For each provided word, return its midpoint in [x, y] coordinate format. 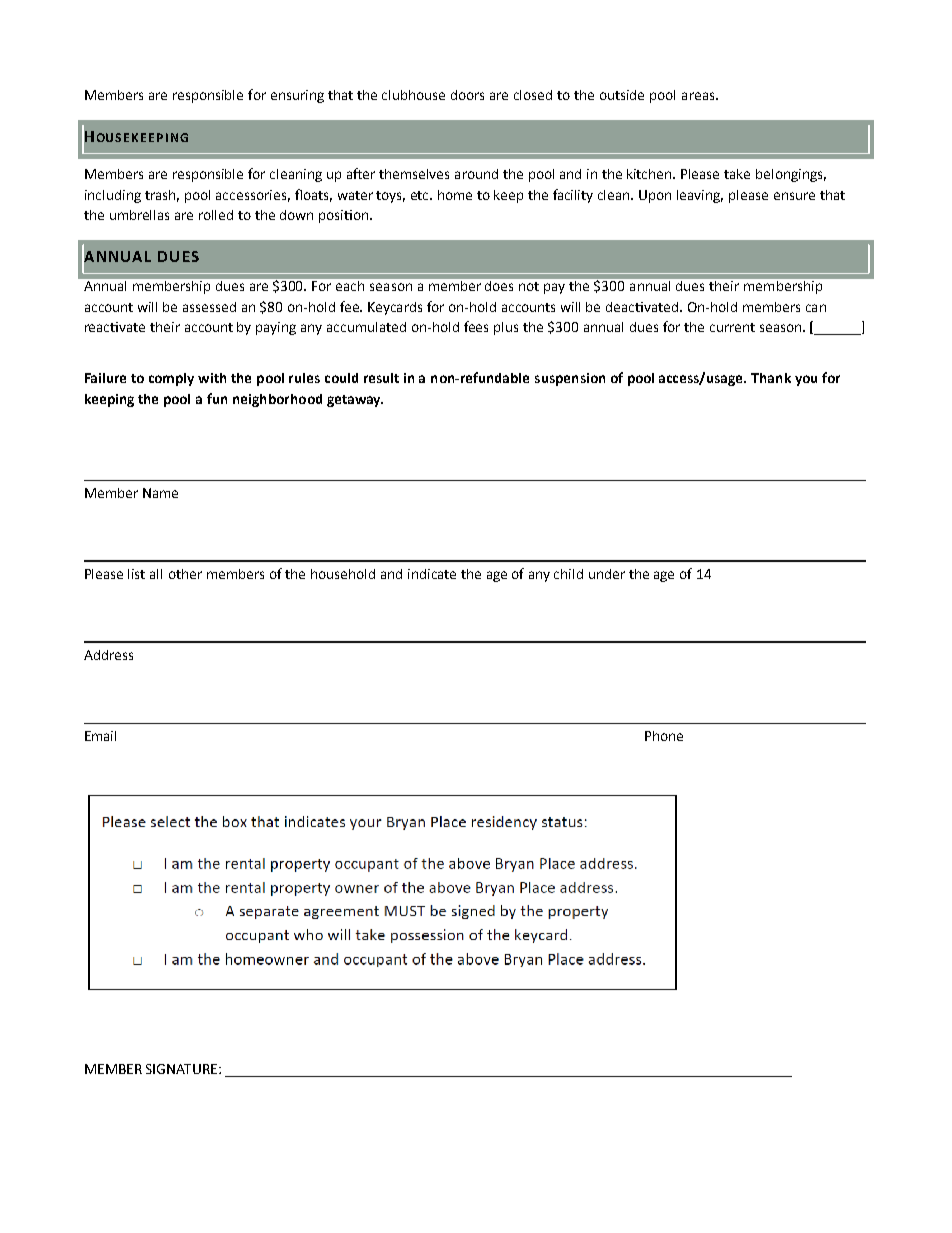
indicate [432, 574]
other [185, 574]
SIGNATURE [183, 1069]
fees [476, 326]
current [732, 327]
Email [100, 736]
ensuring [297, 96]
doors [467, 95]
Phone [664, 736]
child [568, 574]
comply [171, 379]
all [156, 574]
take [737, 174]
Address [108, 655]
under [607, 574]
